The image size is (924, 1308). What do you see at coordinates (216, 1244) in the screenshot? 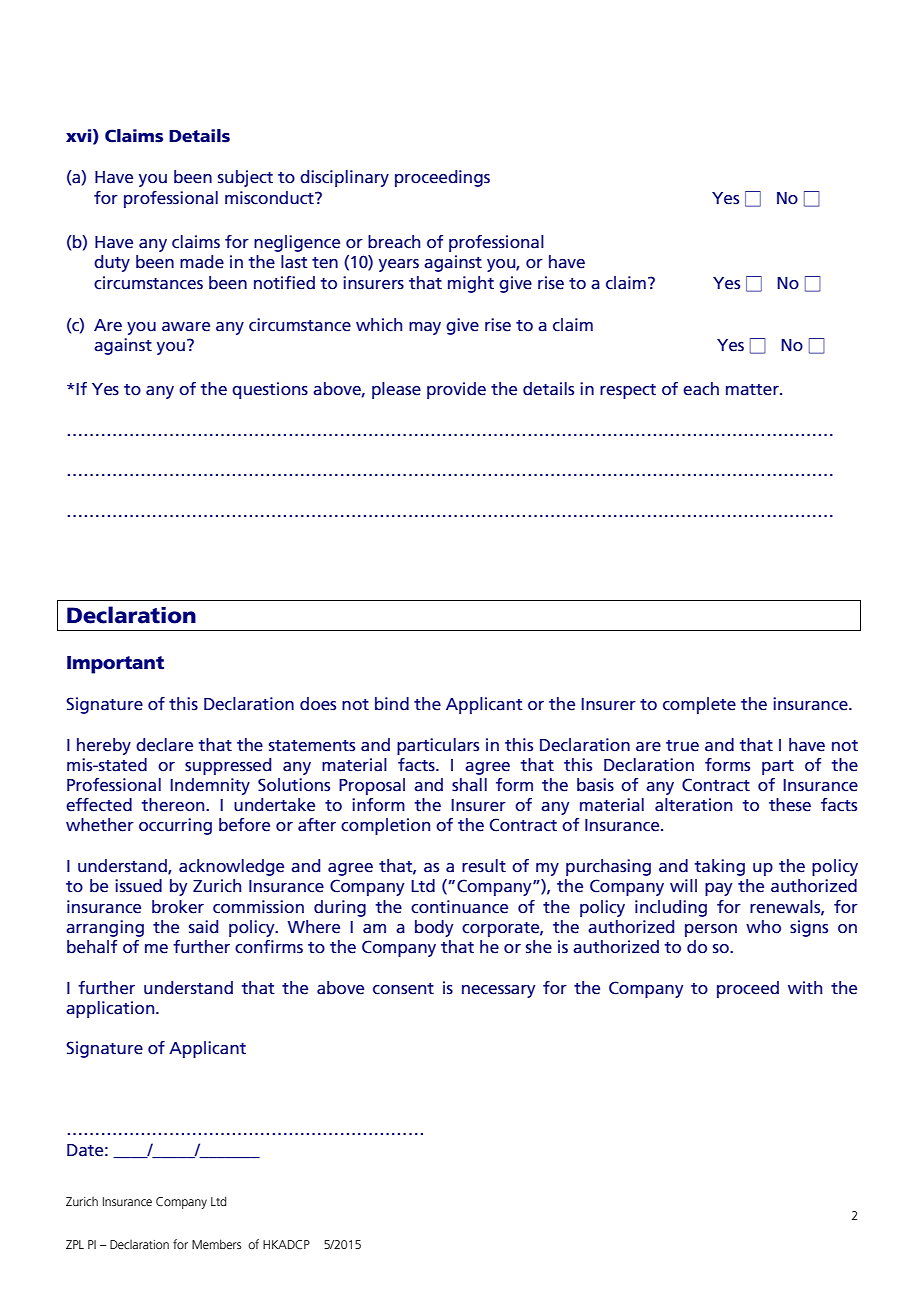
I see `Members` at bounding box center [216, 1244].
